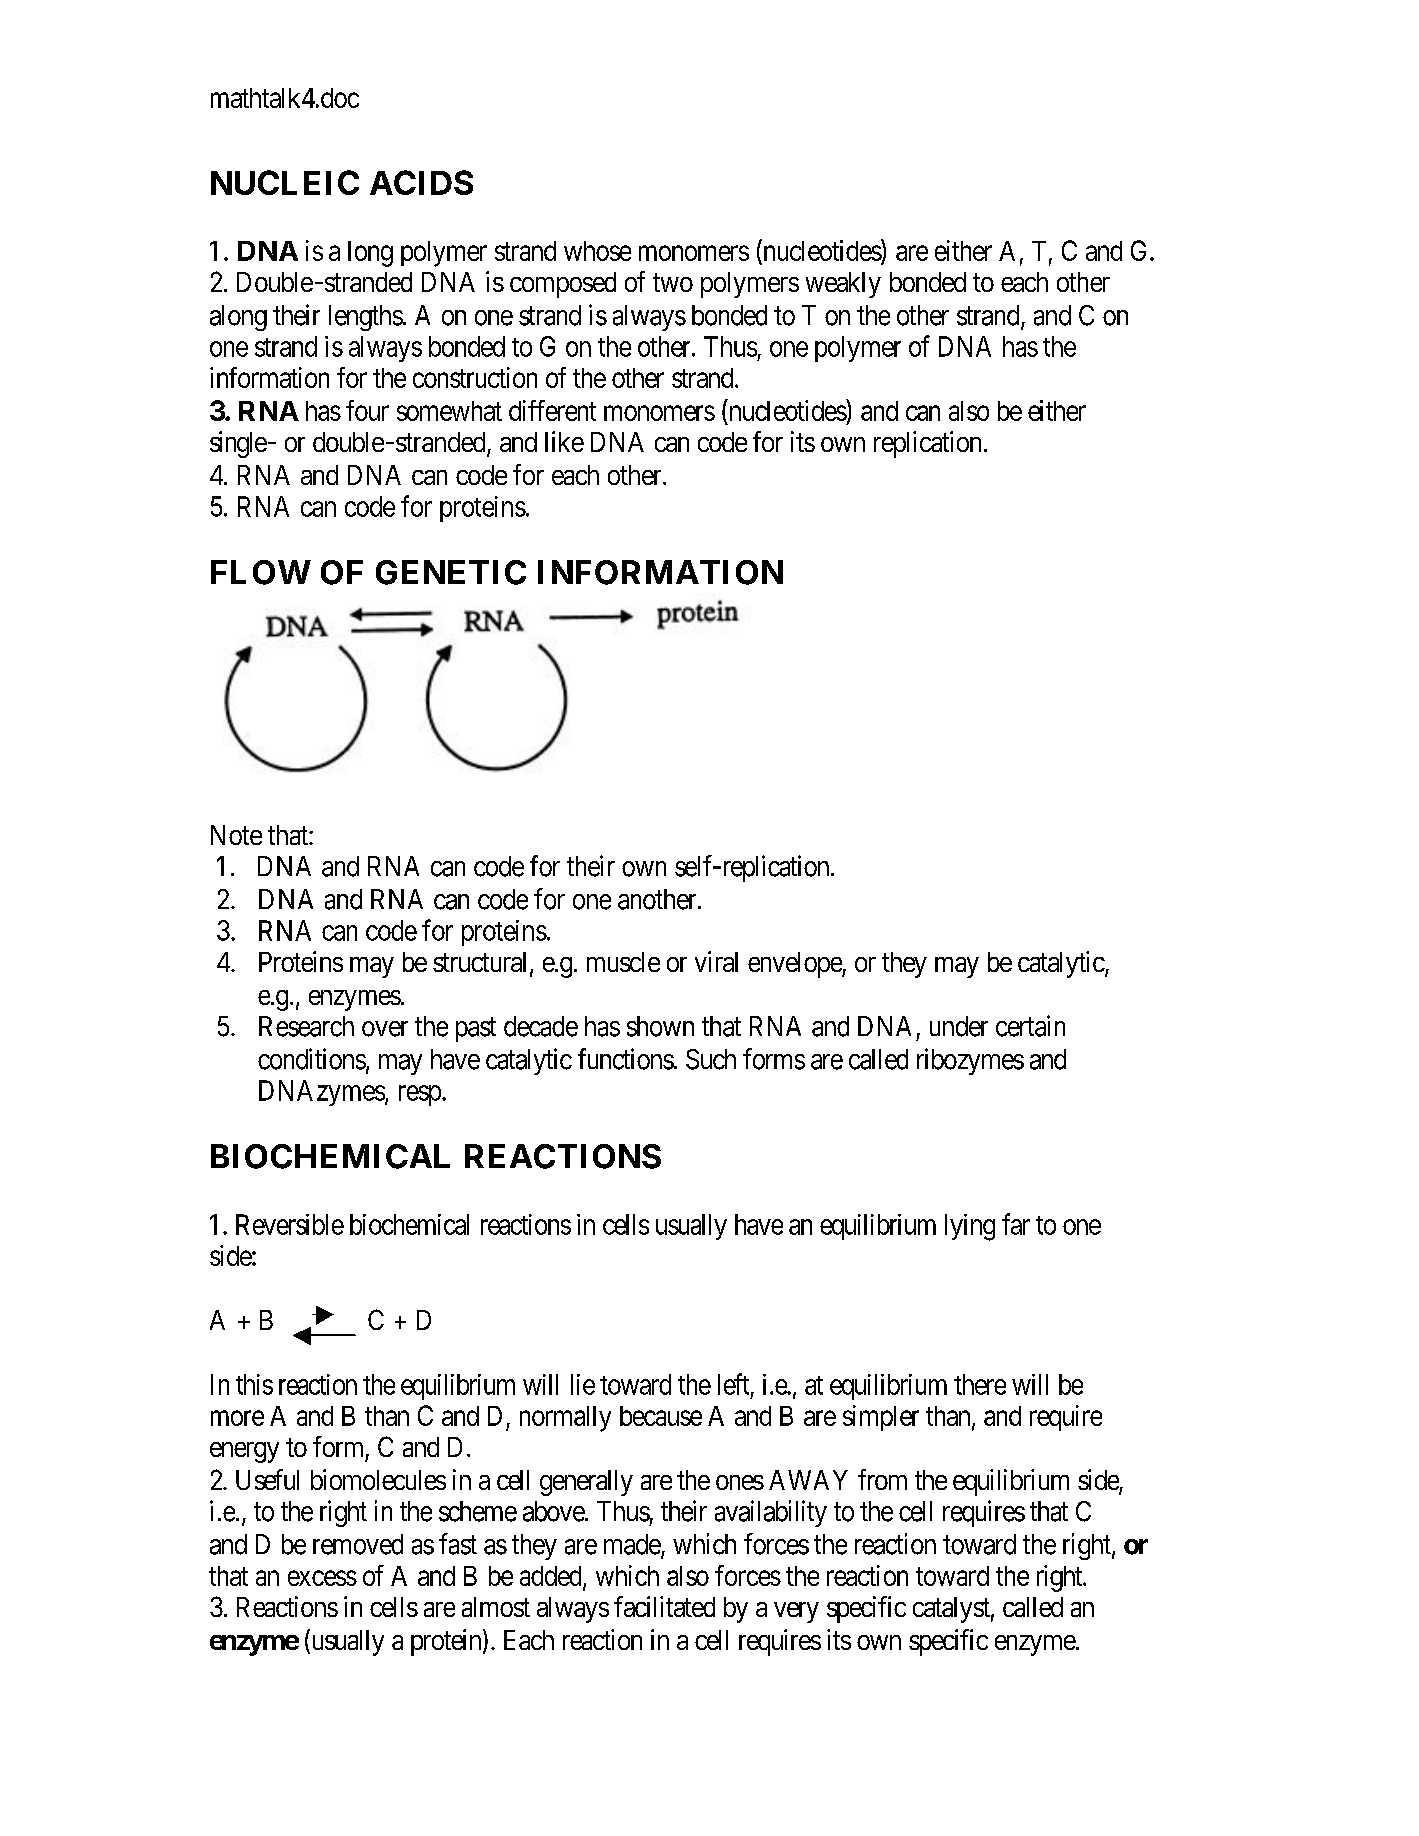 Image resolution: width=1419 pixels, height=1836 pixels. I want to click on NUCLEIC, so click(285, 182).
